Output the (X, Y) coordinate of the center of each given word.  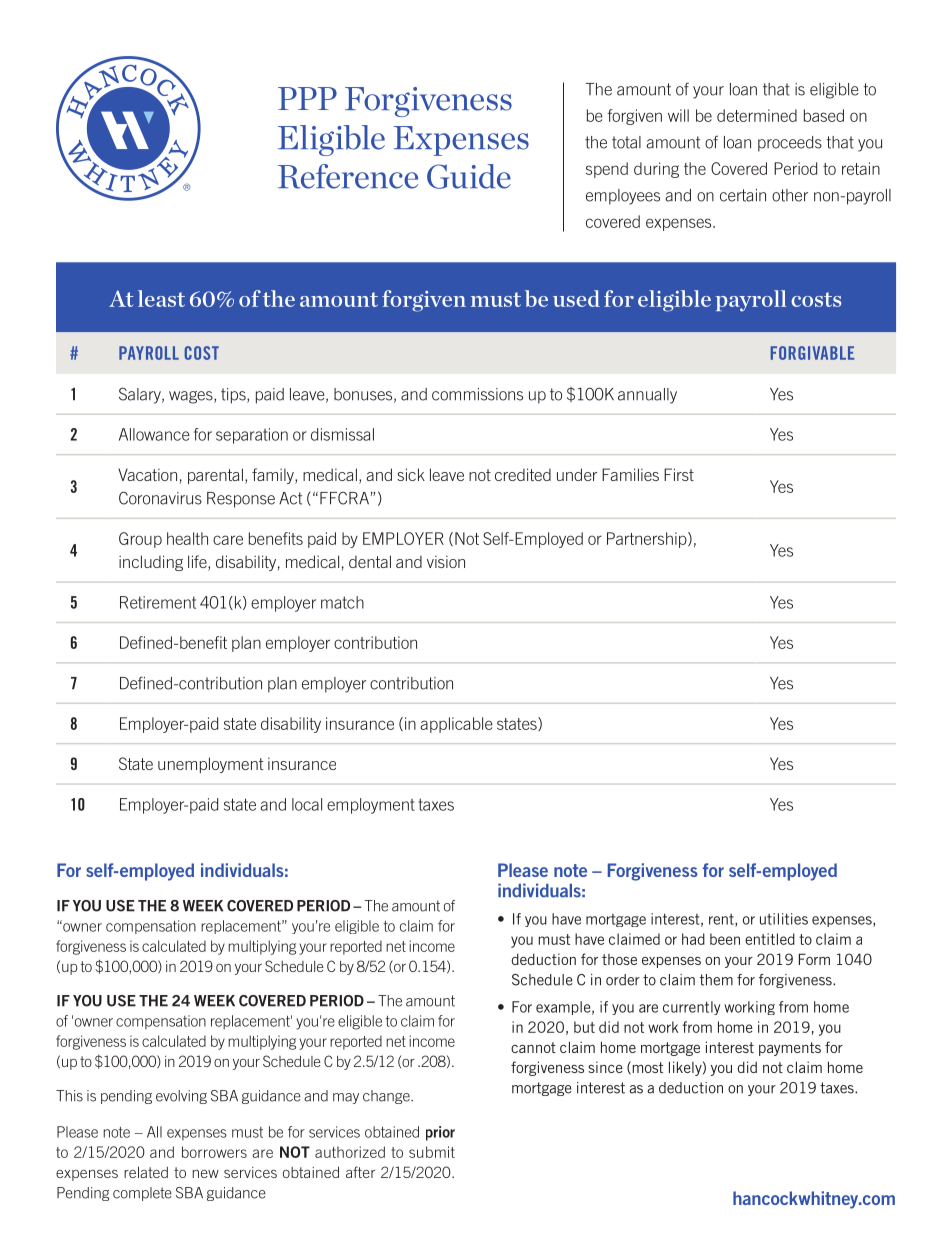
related (146, 1172)
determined (757, 115)
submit (432, 1152)
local (307, 804)
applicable (456, 725)
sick (411, 474)
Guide (469, 176)
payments (790, 1049)
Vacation (147, 474)
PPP (307, 98)
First (679, 474)
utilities (784, 919)
